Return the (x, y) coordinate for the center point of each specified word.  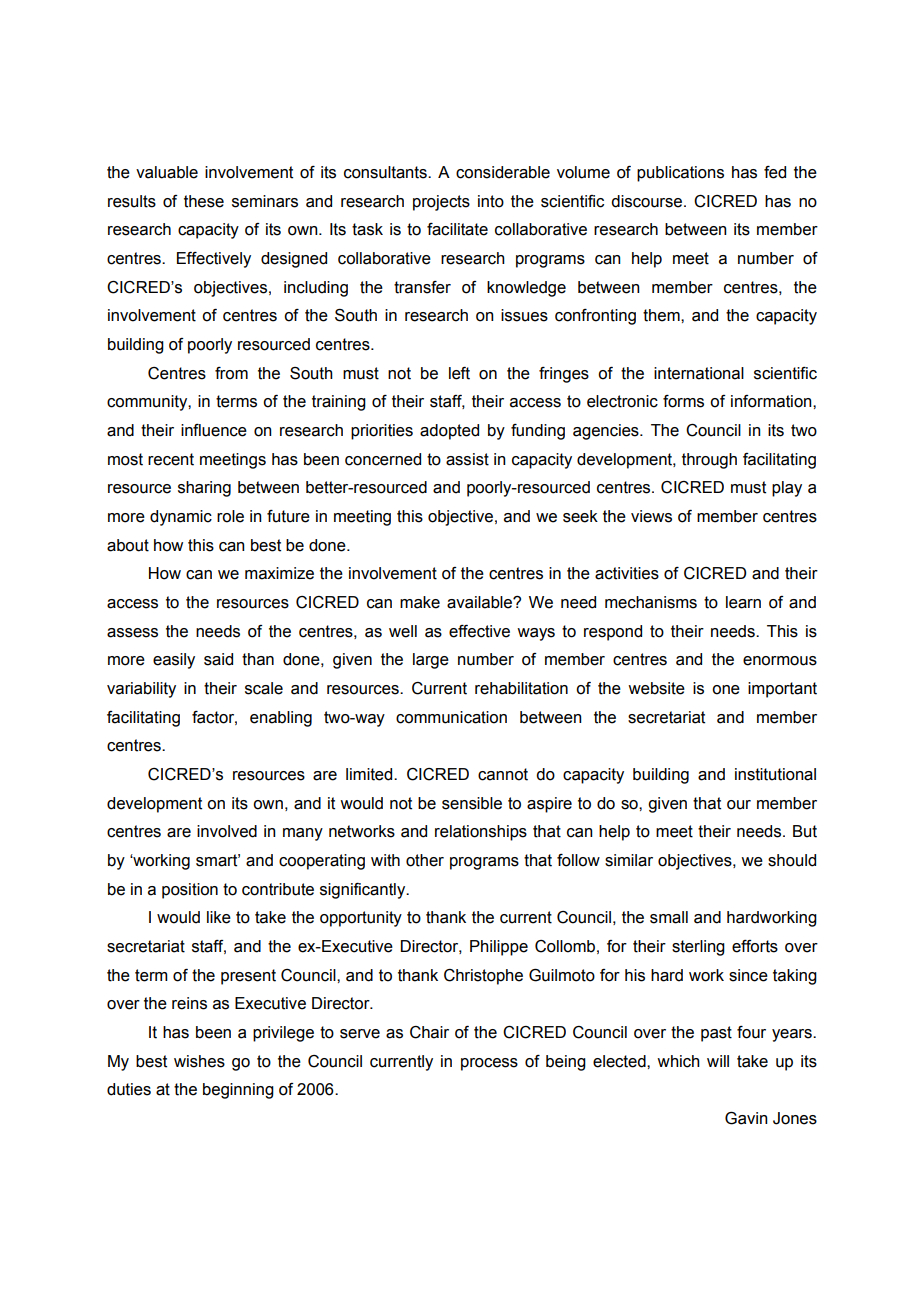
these (204, 201)
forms (683, 401)
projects (441, 203)
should (792, 860)
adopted (449, 432)
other (425, 860)
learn (743, 602)
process (489, 1064)
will (718, 1061)
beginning (238, 1091)
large (431, 661)
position (190, 891)
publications (680, 174)
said (218, 659)
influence (214, 430)
